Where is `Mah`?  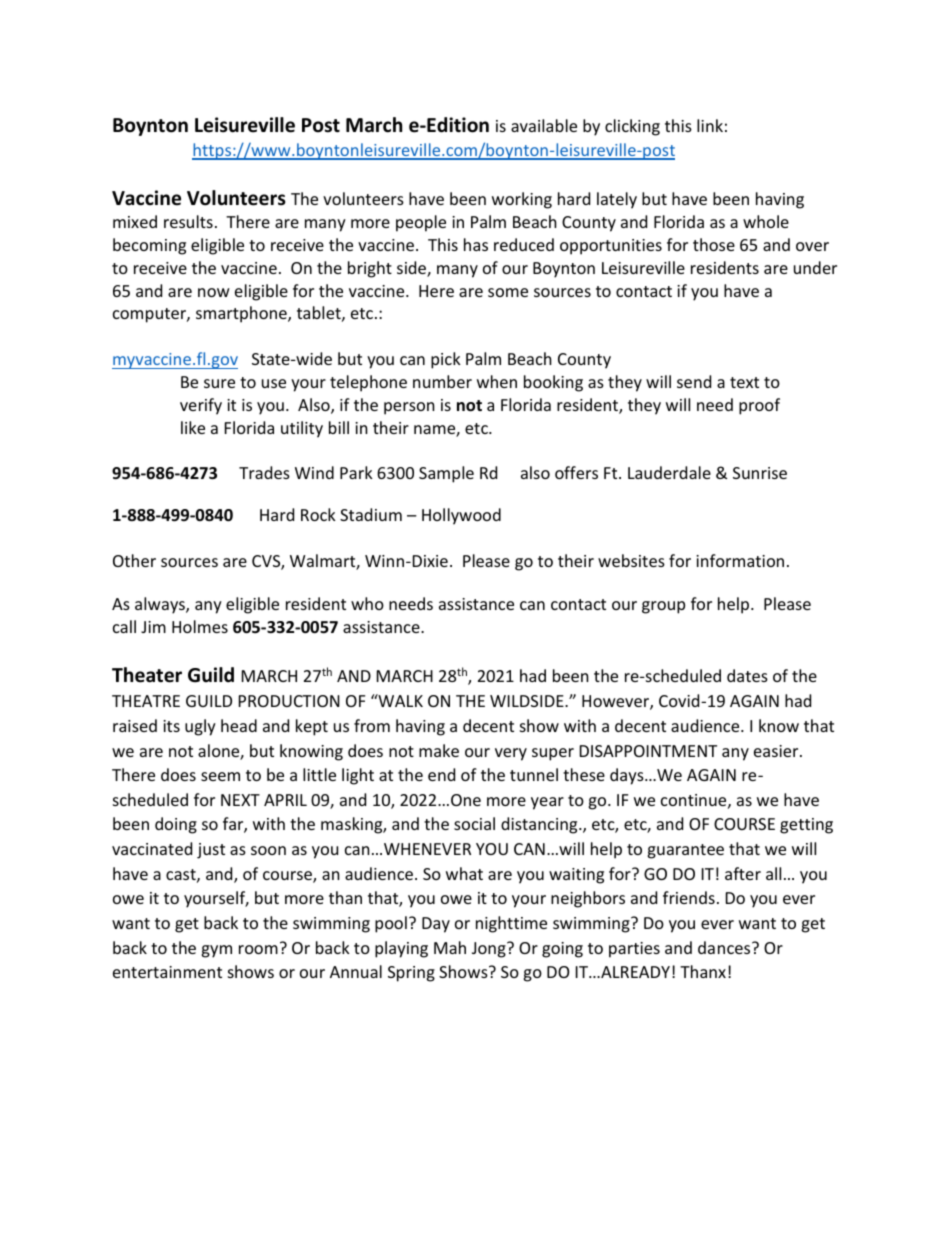 Mah is located at coordinates (450, 947).
